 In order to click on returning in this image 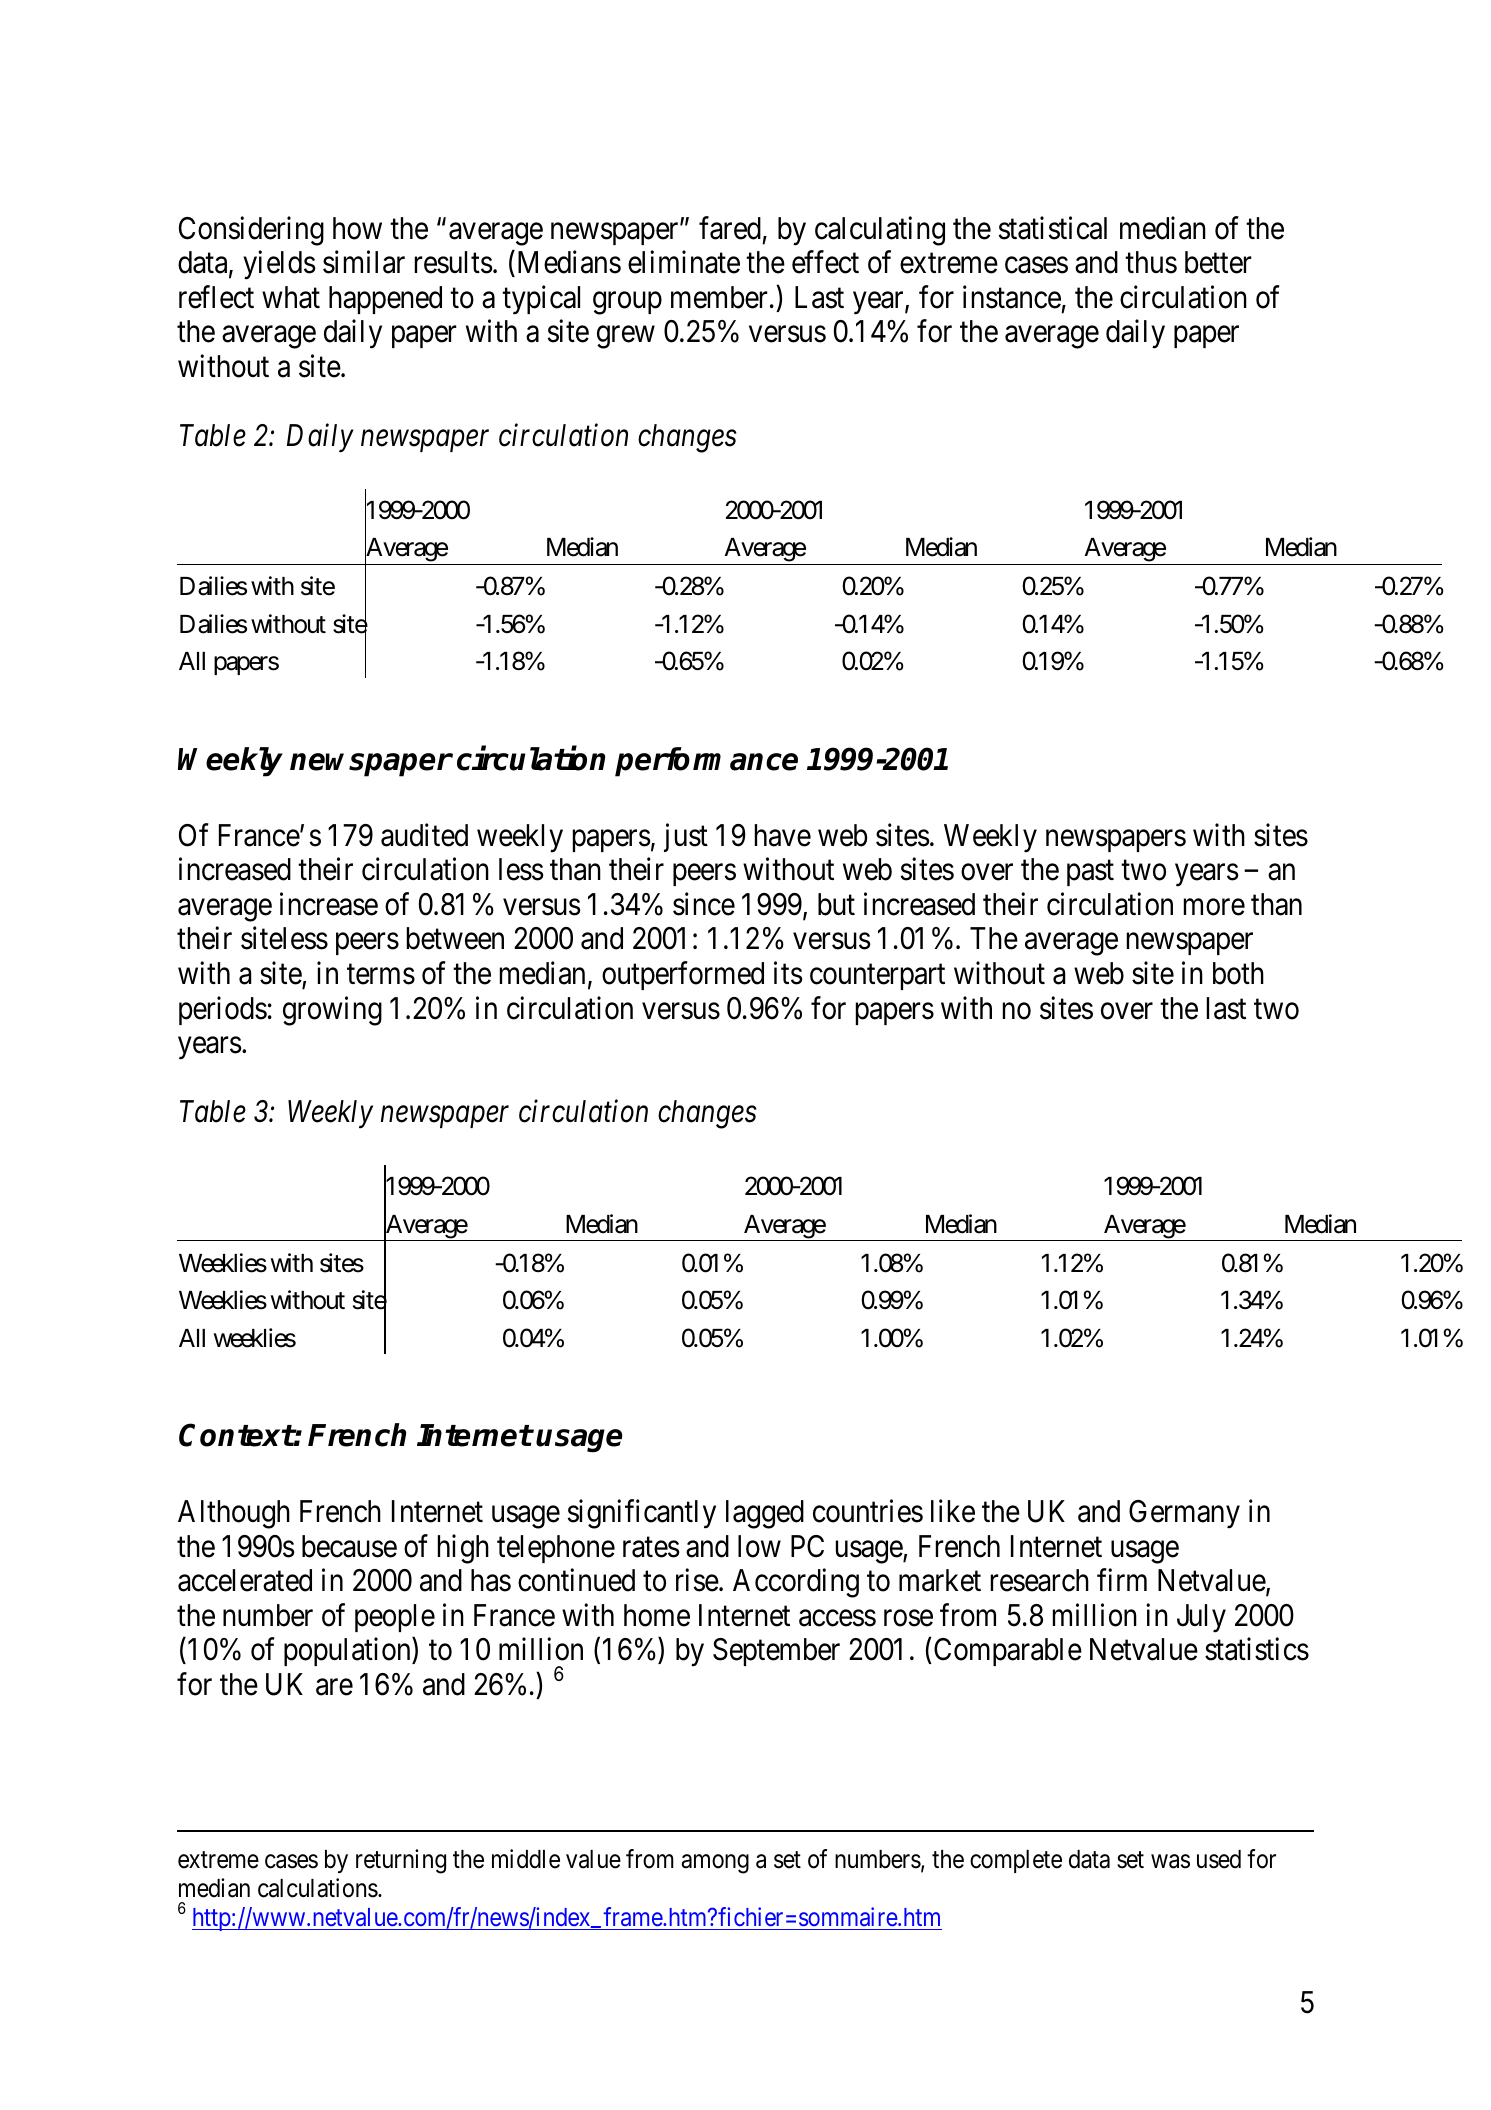, I will do `click(401, 1861)`.
